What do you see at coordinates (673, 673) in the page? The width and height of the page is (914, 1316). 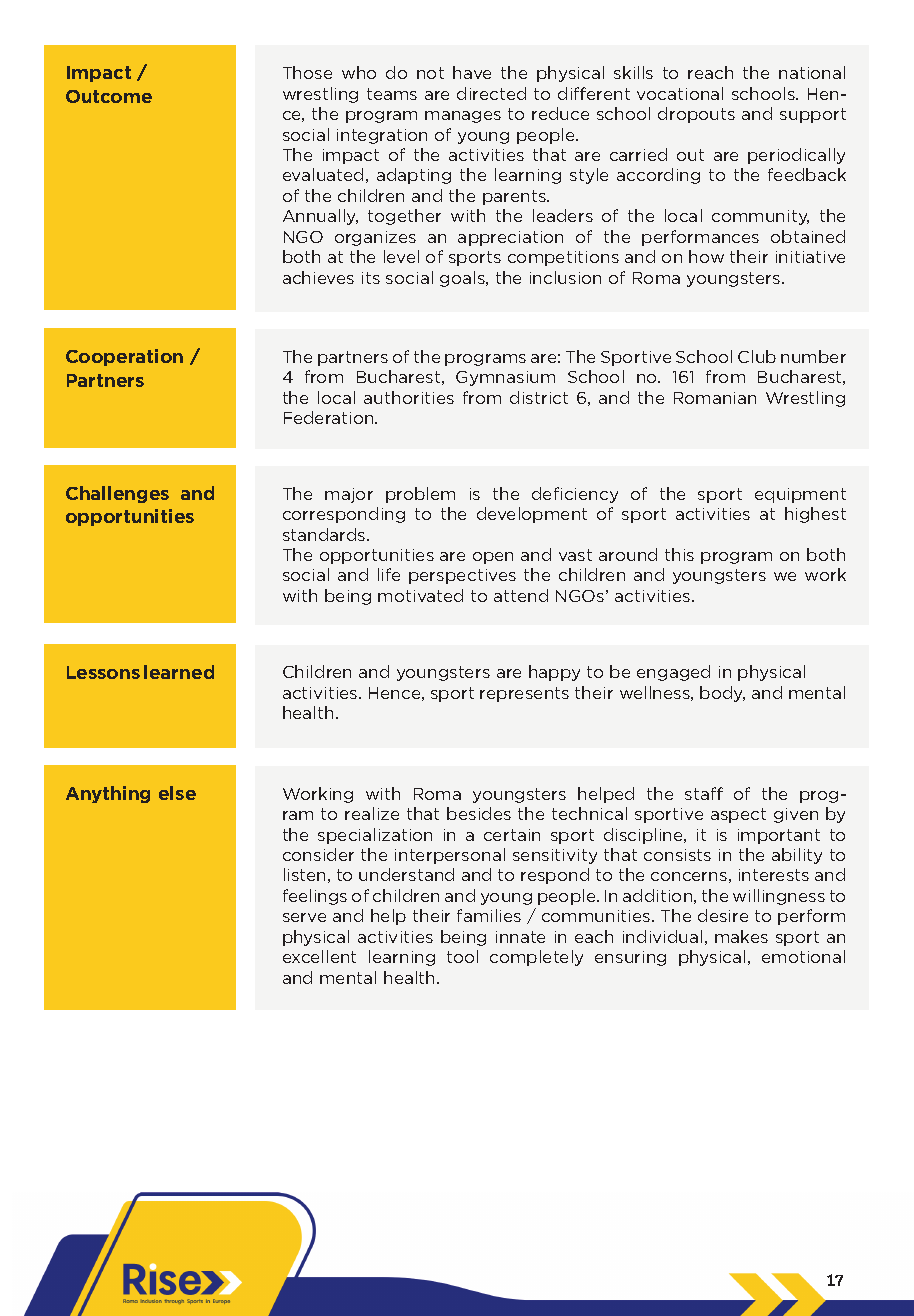 I see `engaged` at bounding box center [673, 673].
